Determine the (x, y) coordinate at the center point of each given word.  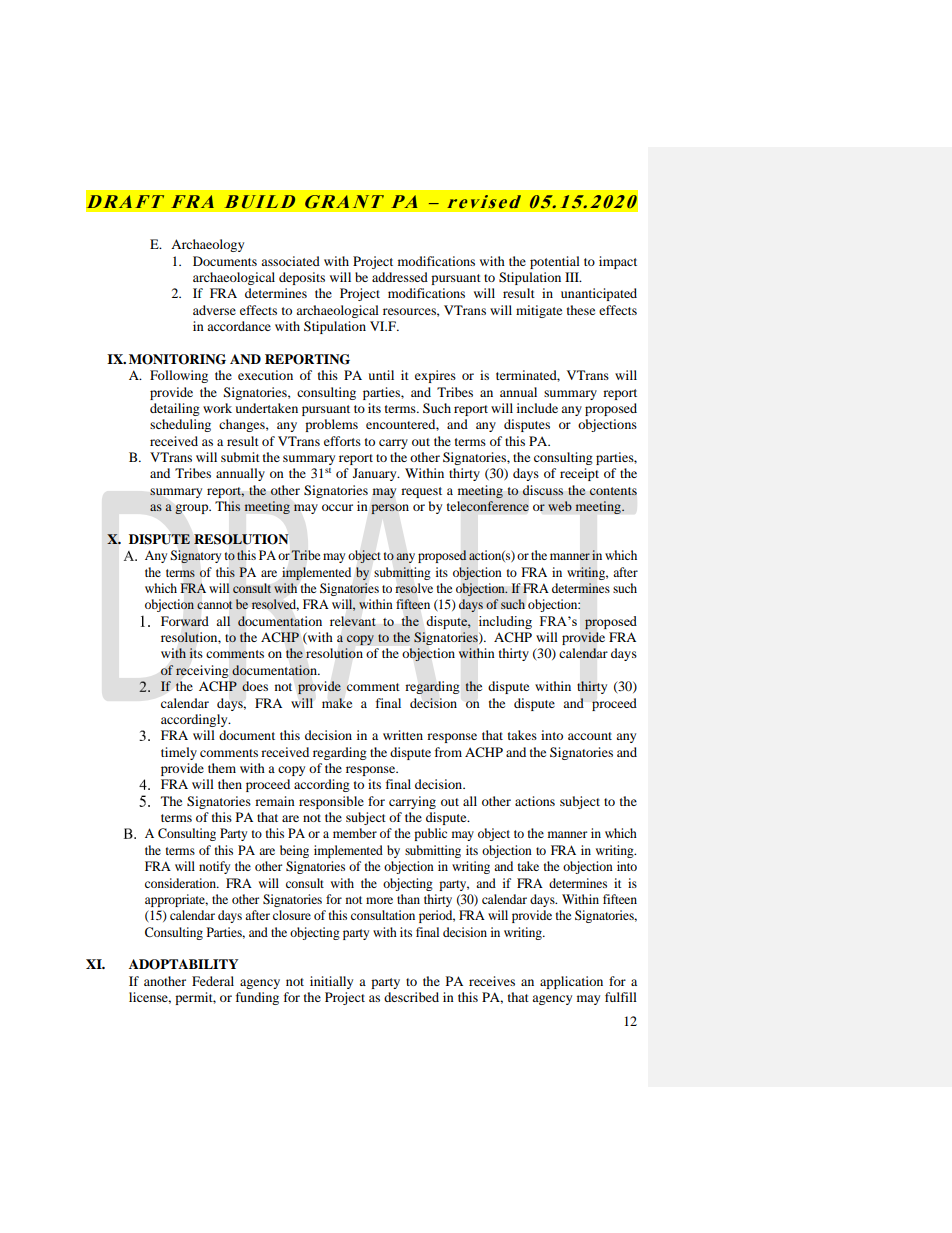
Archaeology (207, 245)
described (411, 997)
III (573, 277)
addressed (400, 277)
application (571, 982)
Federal (213, 981)
